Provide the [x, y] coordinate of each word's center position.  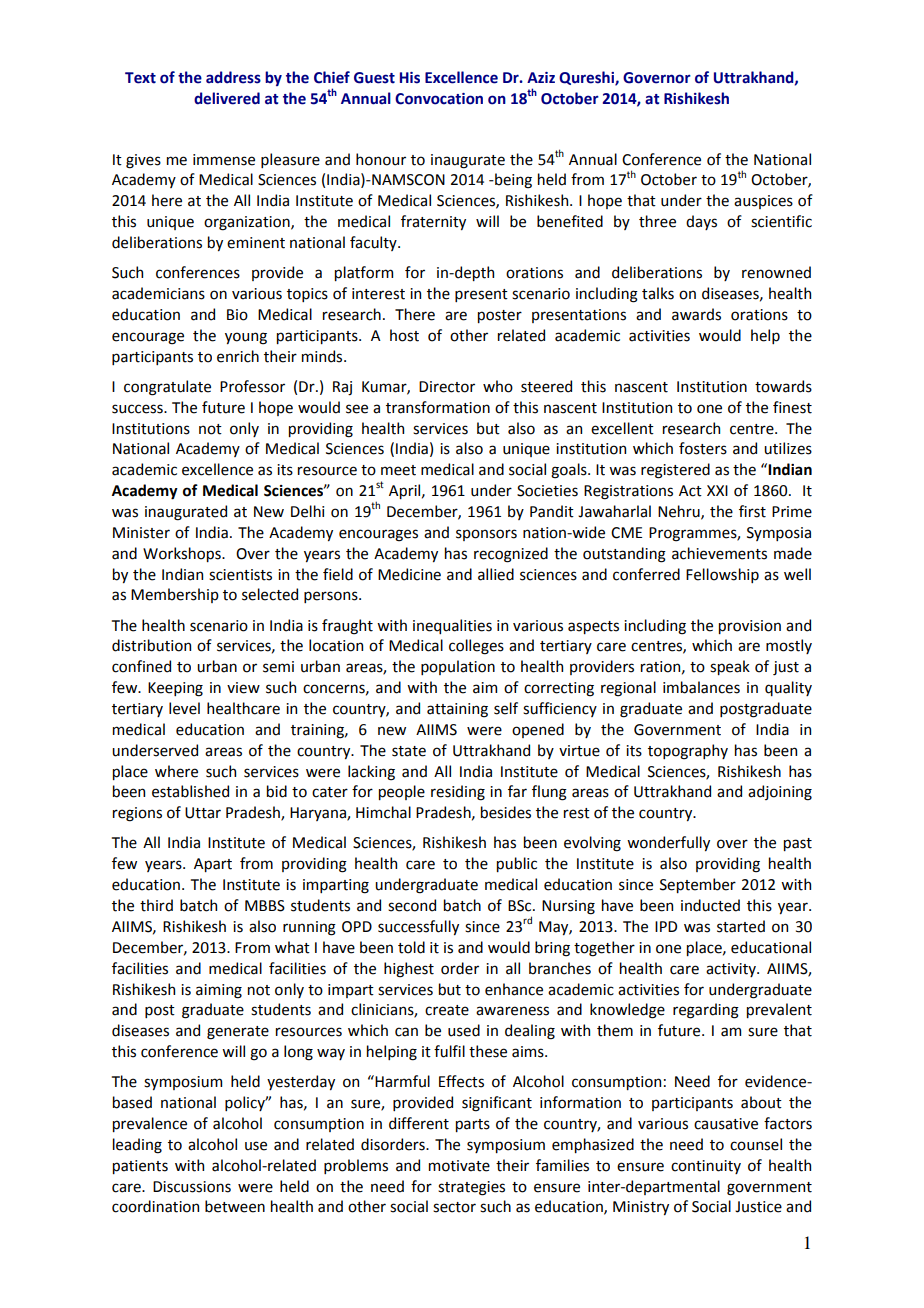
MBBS [265, 906]
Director [447, 387]
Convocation [439, 99]
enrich [238, 356]
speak [730, 667]
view [243, 688]
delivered [227, 98]
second [412, 905]
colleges [476, 647]
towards [783, 386]
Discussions [192, 1187]
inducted [710, 905]
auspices [763, 202]
